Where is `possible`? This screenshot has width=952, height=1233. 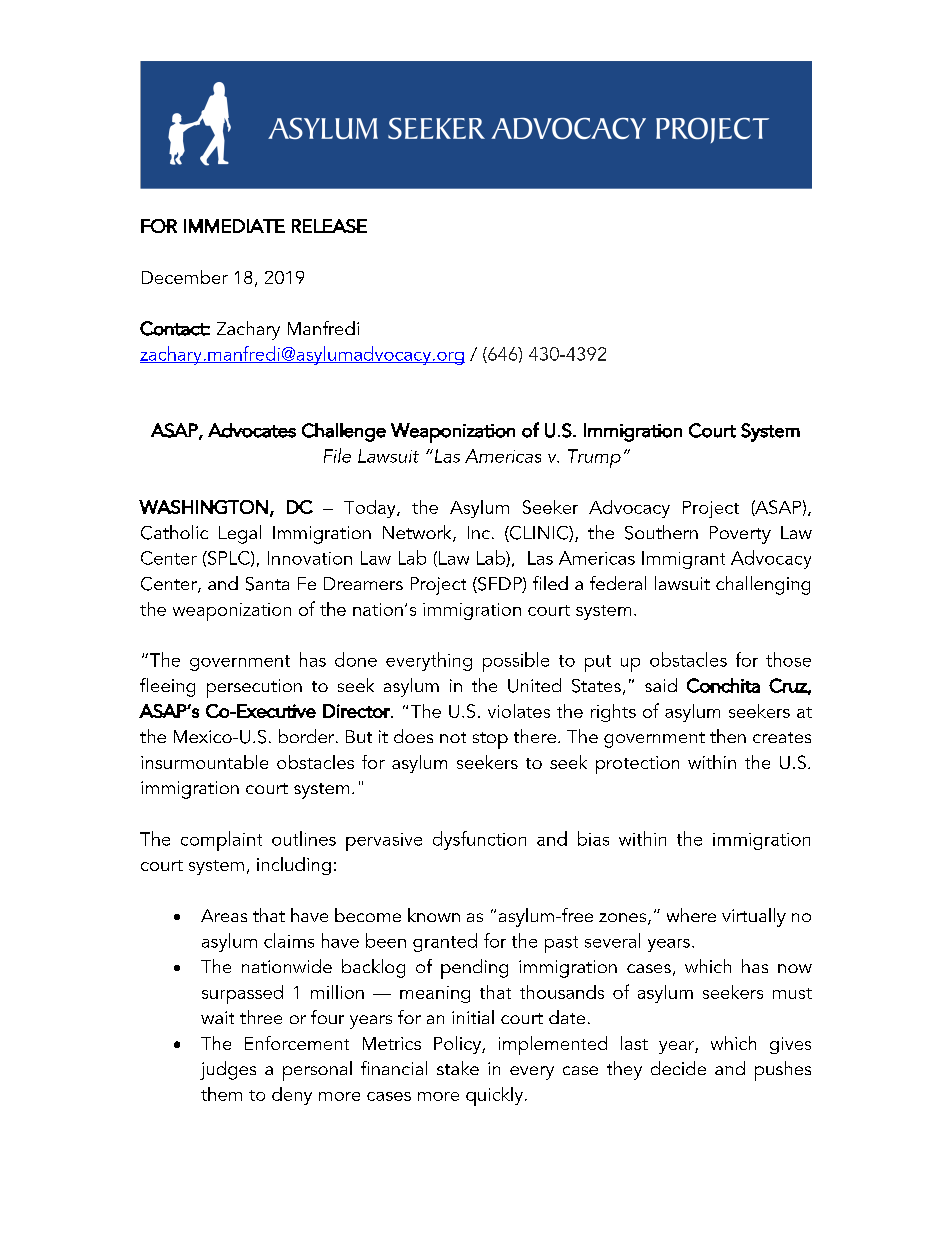 possible is located at coordinates (516, 662).
